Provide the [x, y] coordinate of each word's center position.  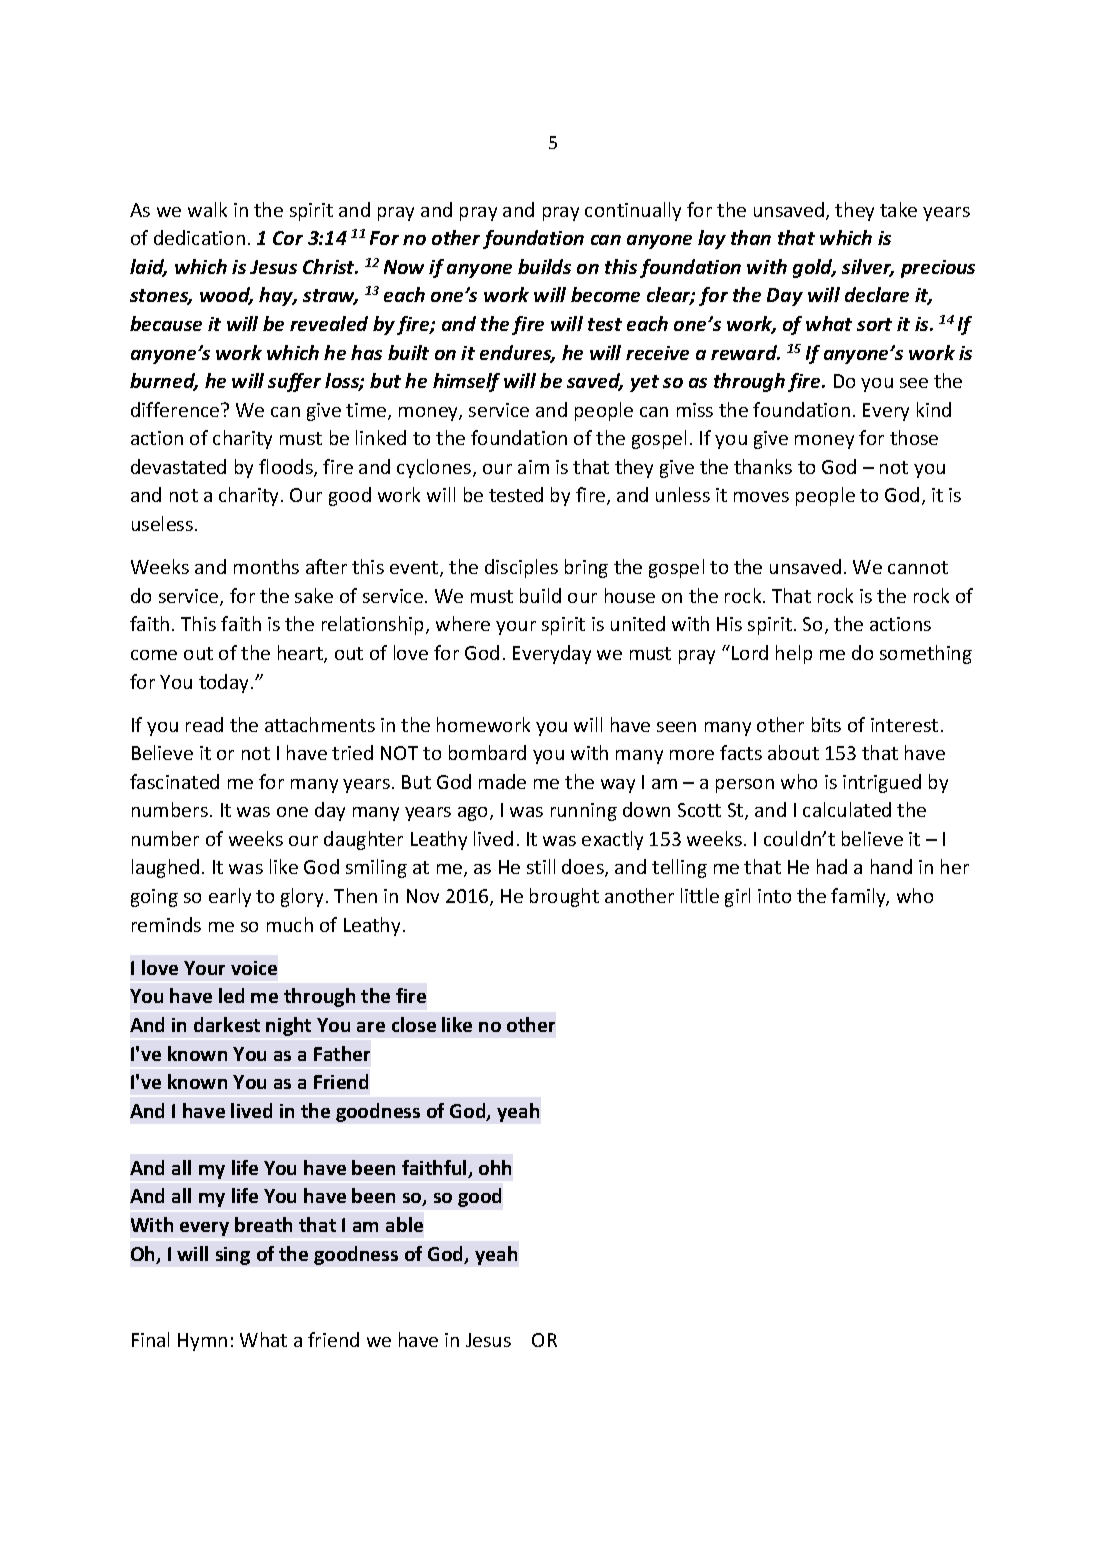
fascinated [174, 781]
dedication [199, 237]
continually [633, 211]
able [404, 1224]
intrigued [882, 783]
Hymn [202, 1342]
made [502, 781]
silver [868, 268]
